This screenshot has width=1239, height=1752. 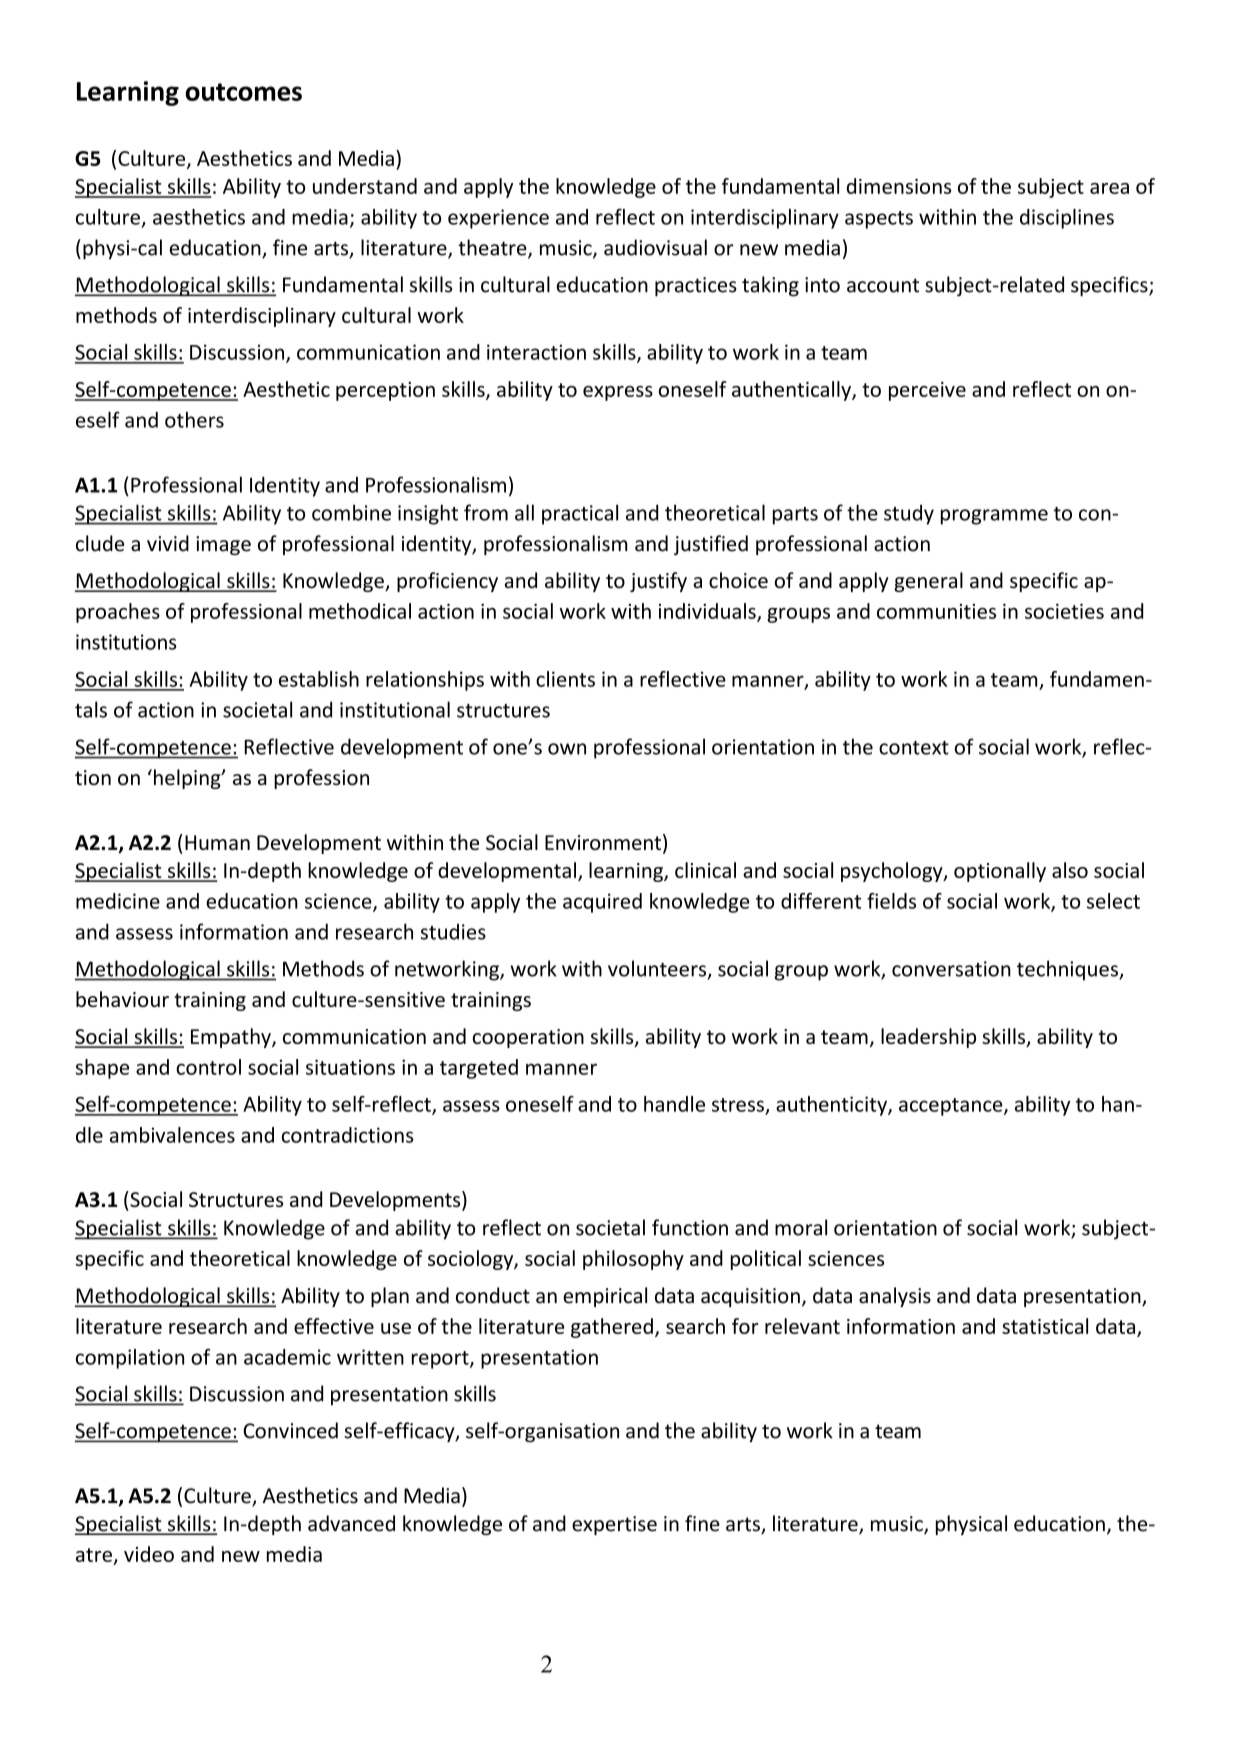 I want to click on experience, so click(x=498, y=219).
